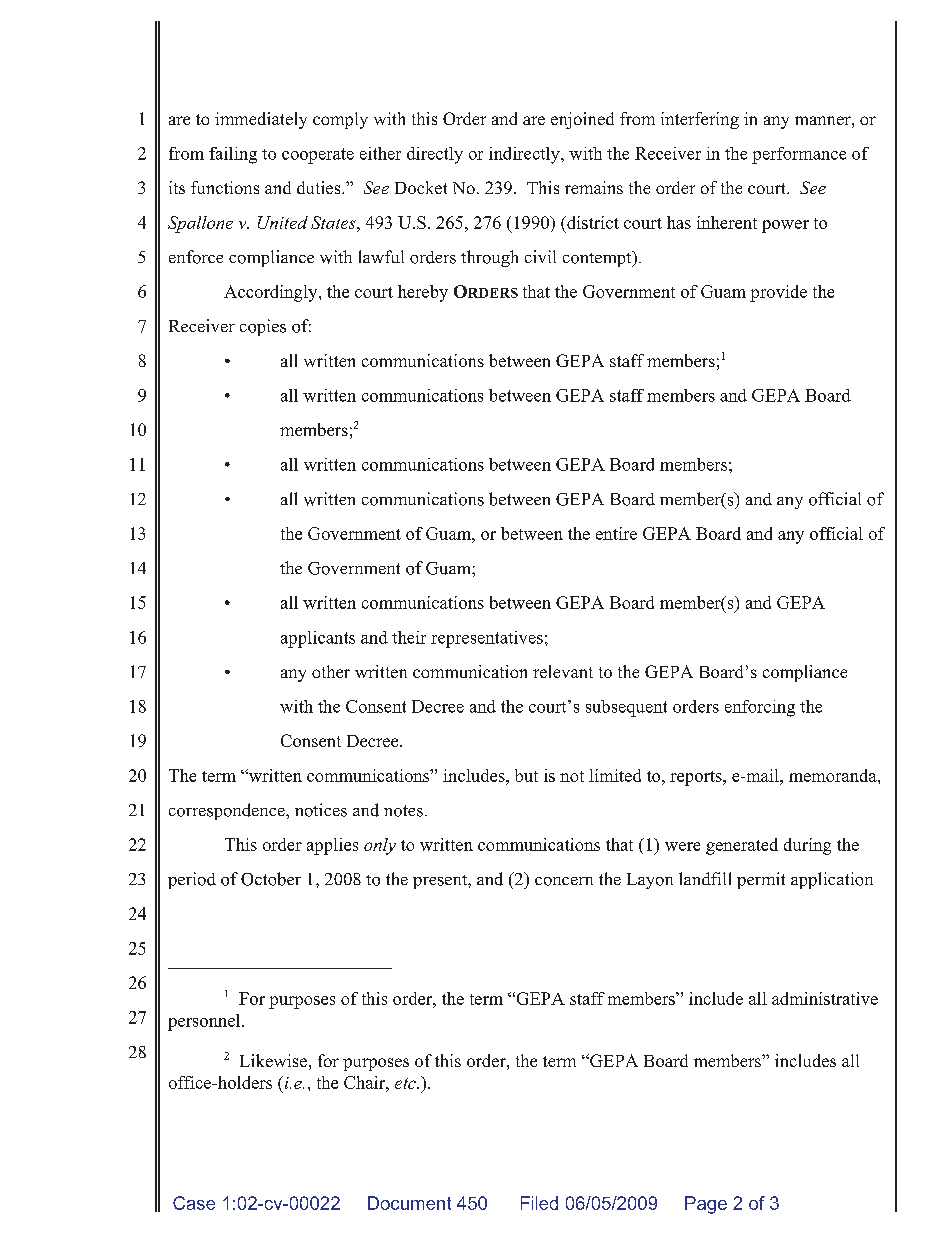 The width and height of the screenshot is (952, 1233). Describe the element at coordinates (799, 155) in the screenshot. I see `performance` at that location.
